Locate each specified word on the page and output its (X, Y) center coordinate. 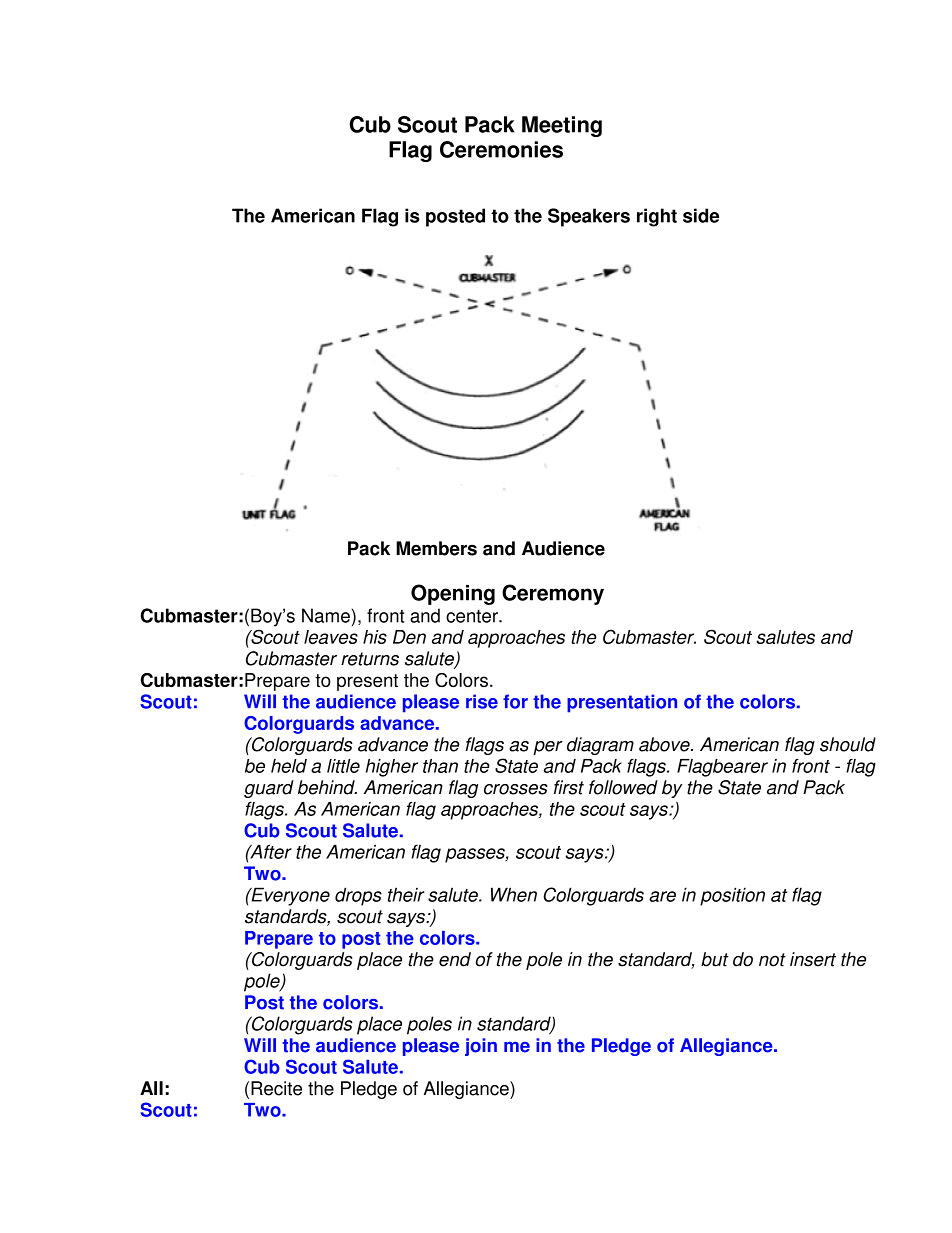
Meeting (562, 126)
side (701, 215)
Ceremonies (501, 149)
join (481, 1047)
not (772, 960)
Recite (276, 1088)
